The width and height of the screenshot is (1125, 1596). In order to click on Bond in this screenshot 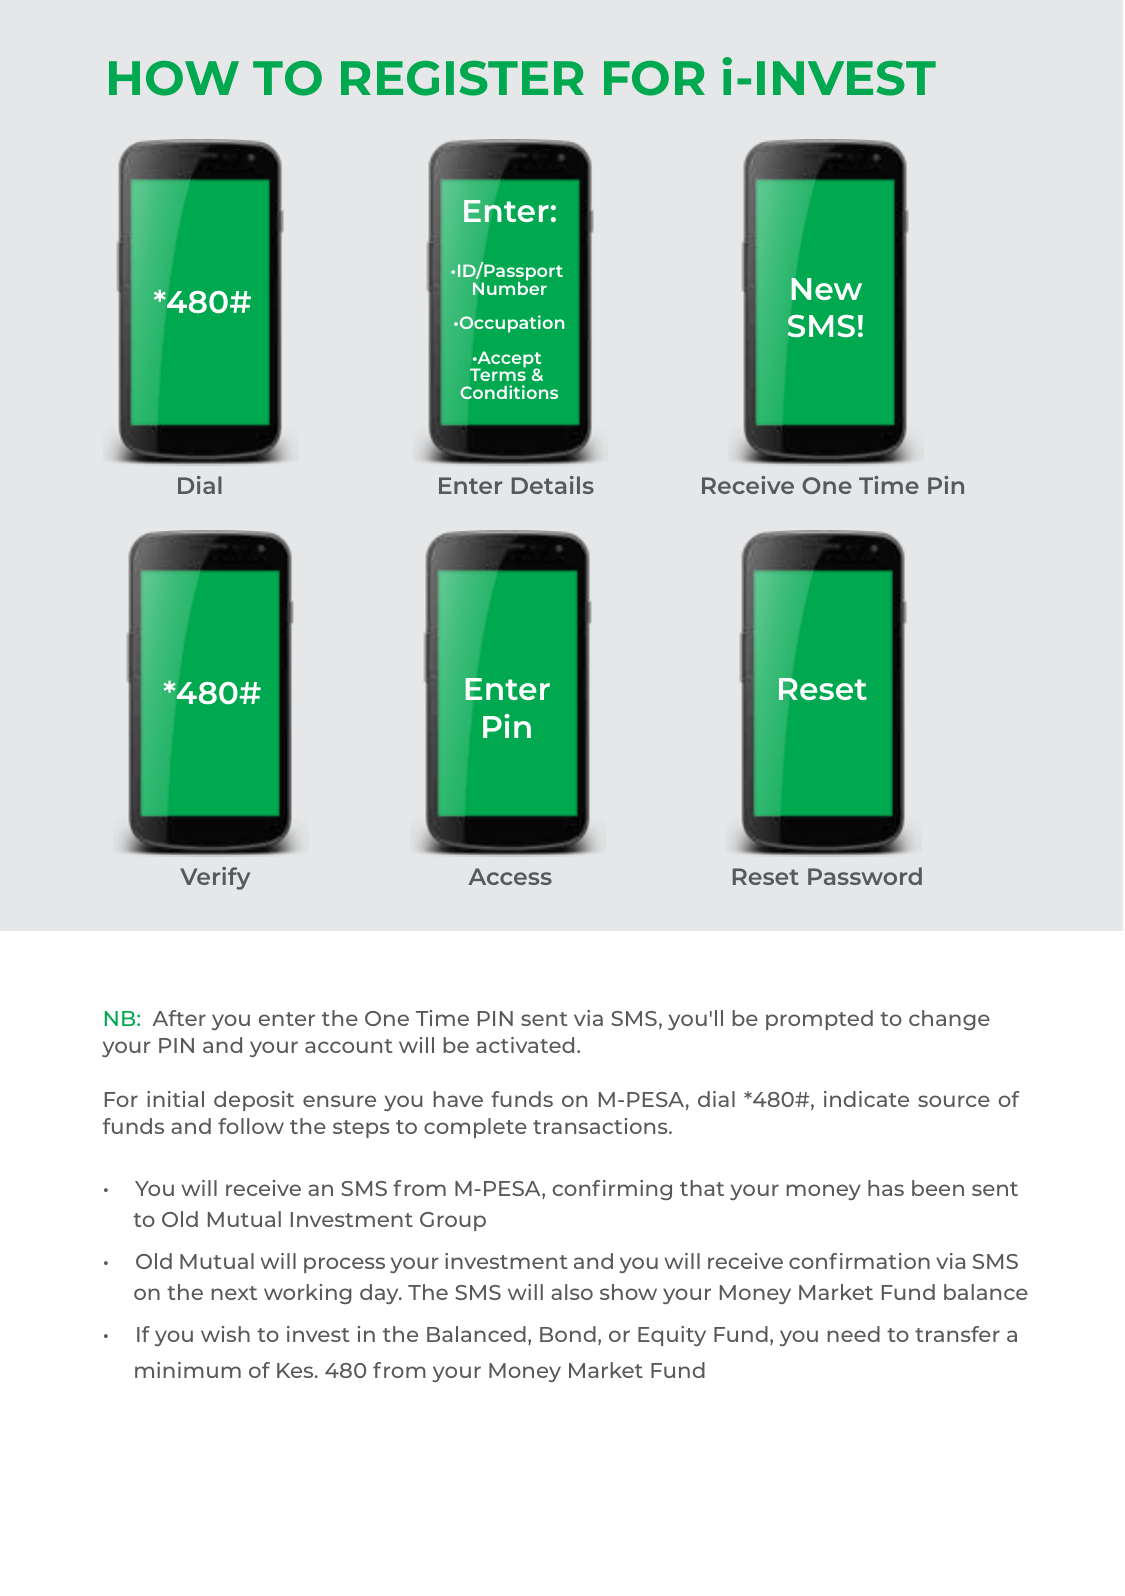, I will do `click(568, 1334)`.
